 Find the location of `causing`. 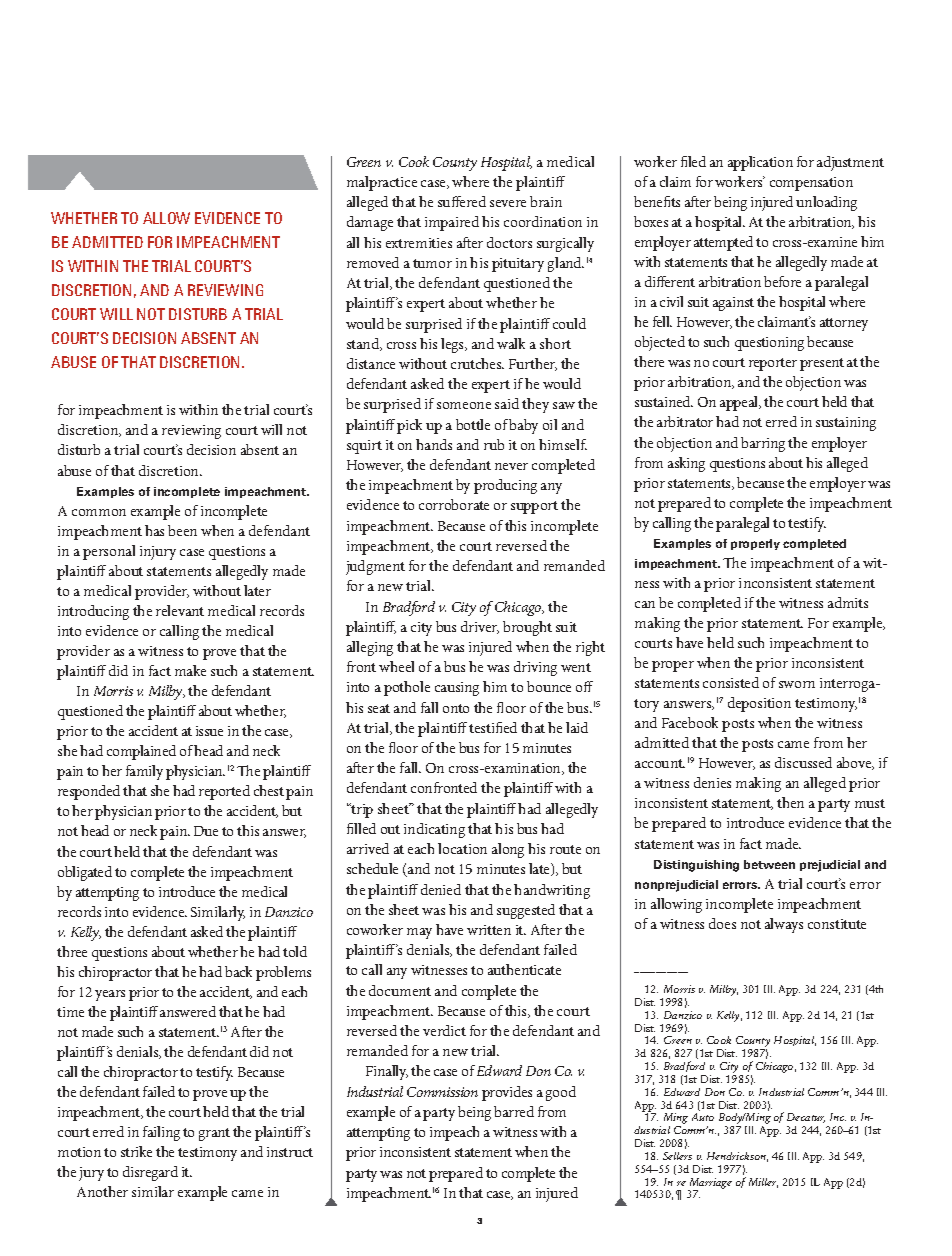

causing is located at coordinates (457, 689).
